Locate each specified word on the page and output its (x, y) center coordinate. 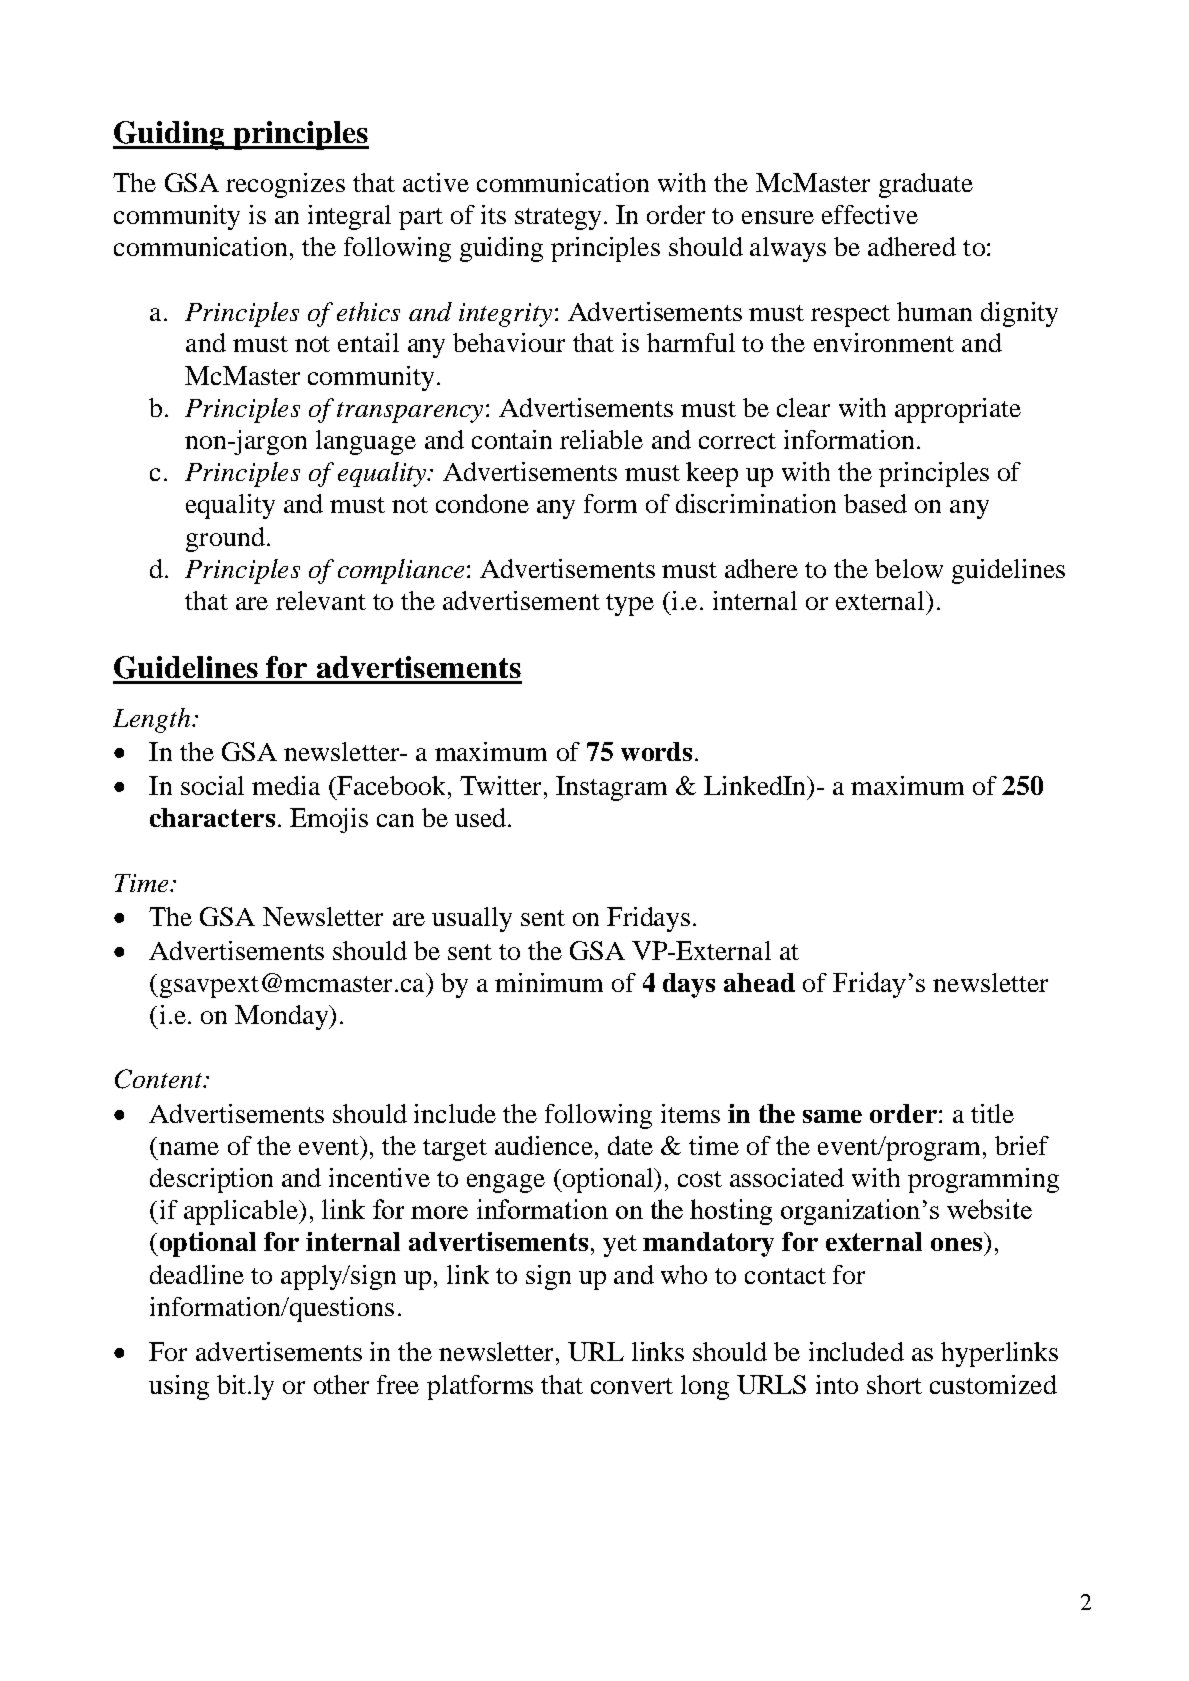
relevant (321, 600)
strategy (558, 219)
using (179, 1387)
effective (870, 214)
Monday (282, 1017)
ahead (759, 982)
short (894, 1384)
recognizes (285, 185)
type (630, 605)
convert (632, 1386)
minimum (549, 982)
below (909, 568)
